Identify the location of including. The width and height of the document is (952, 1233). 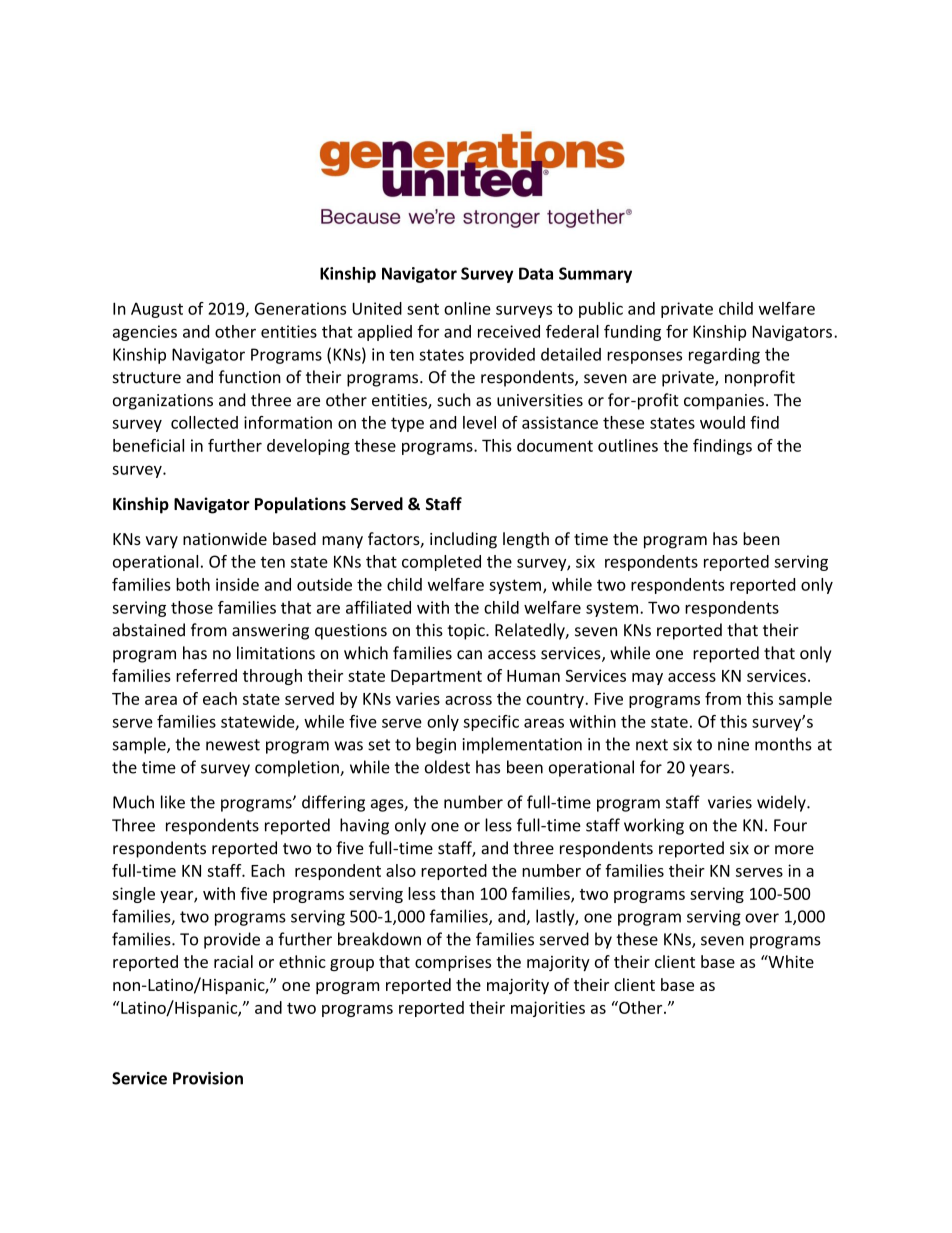
(463, 540).
